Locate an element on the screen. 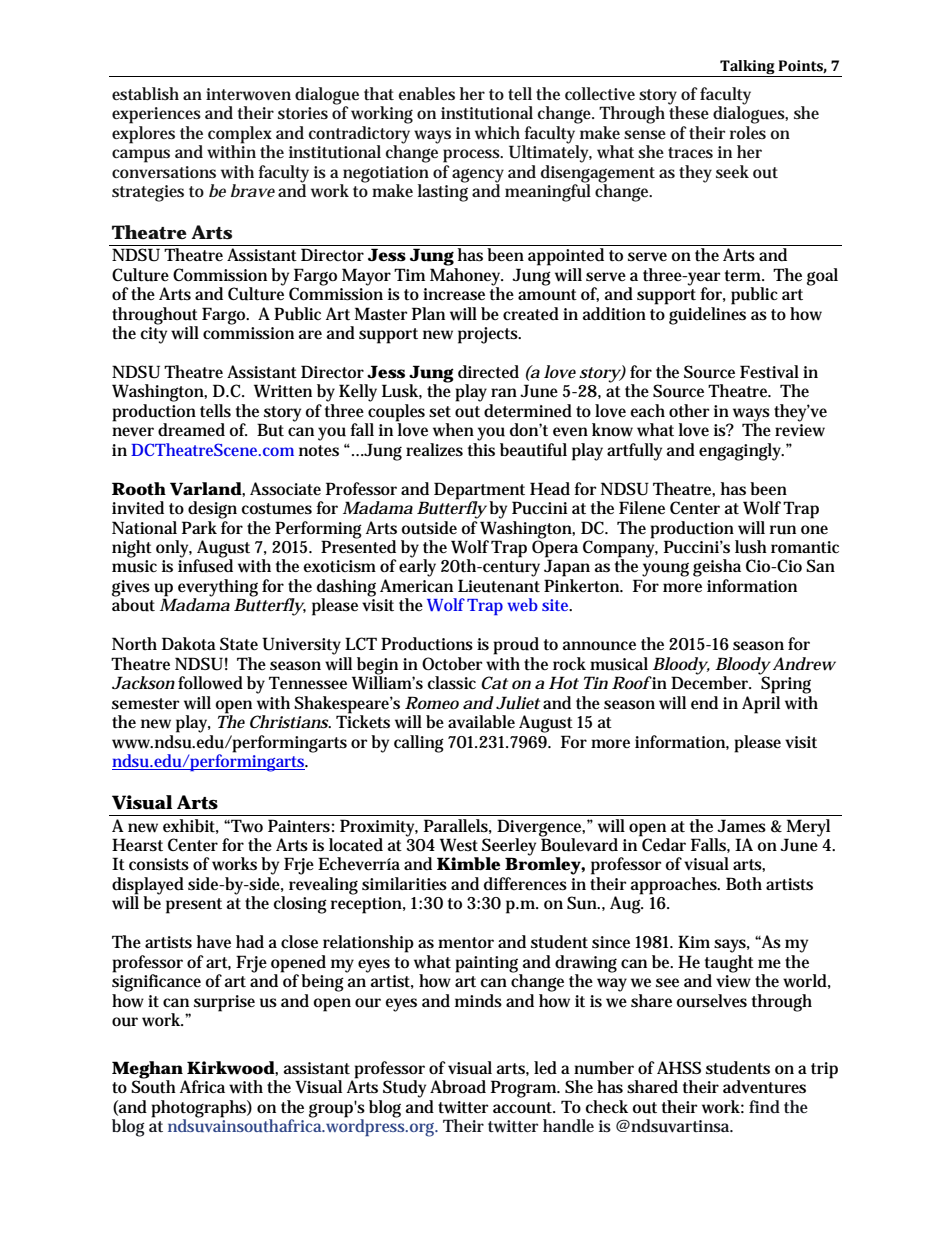  everything is located at coordinates (217, 589).
